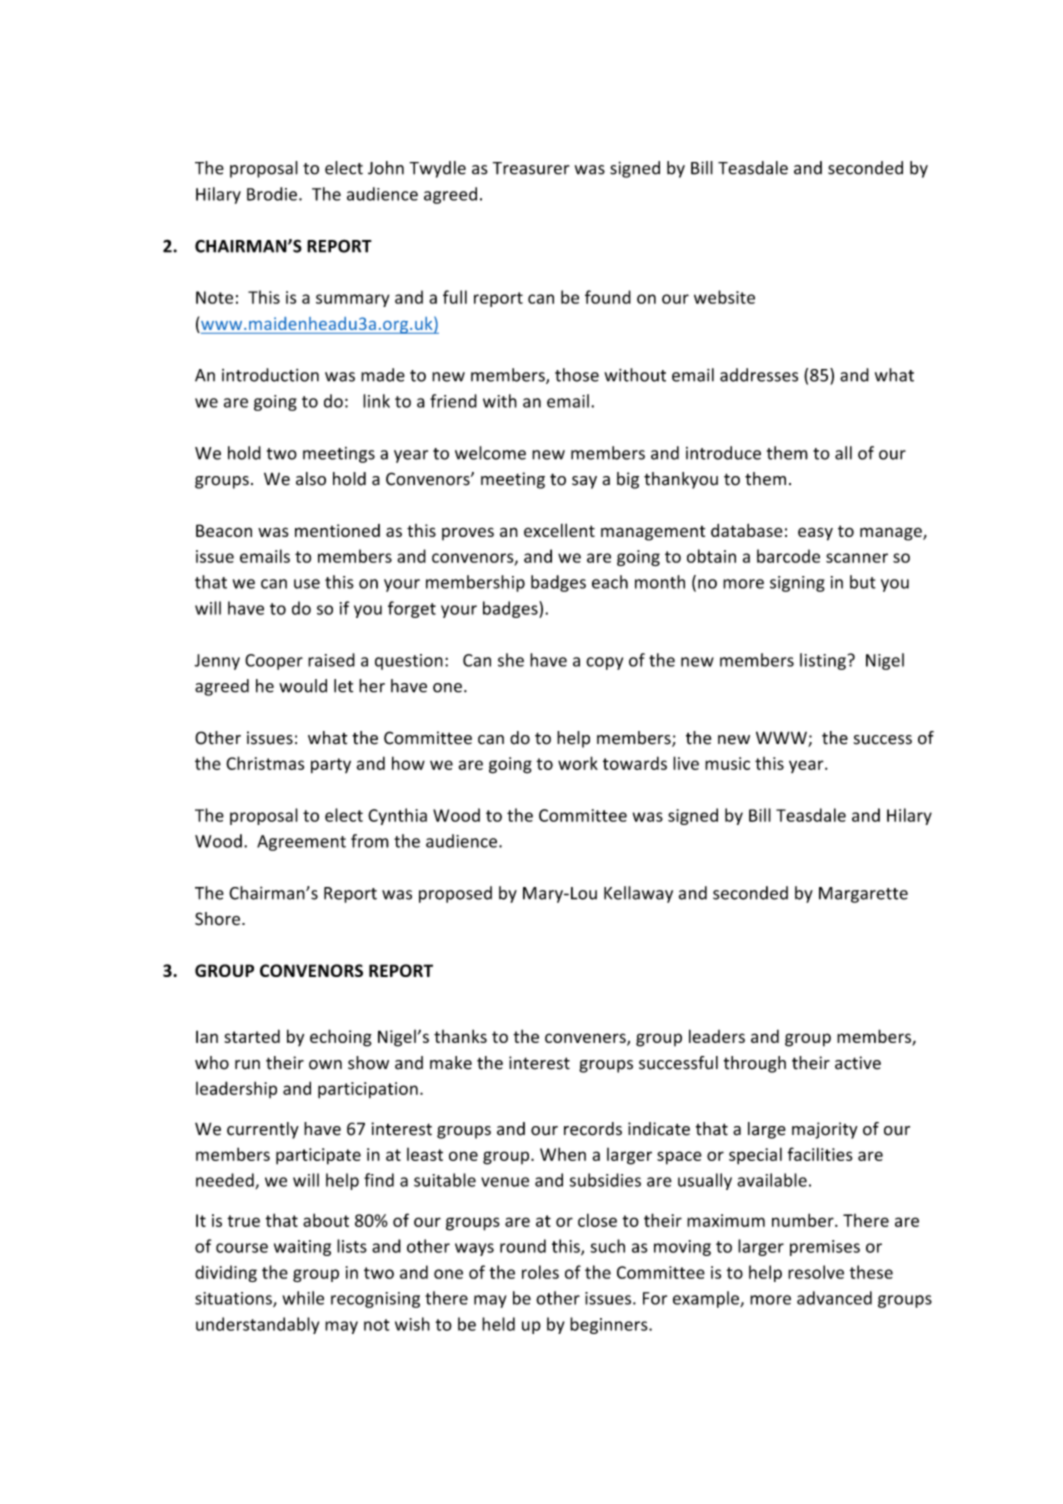 This screenshot has height=1504, width=1063. Describe the element at coordinates (531, 168) in the screenshot. I see `Treasurer` at that location.
